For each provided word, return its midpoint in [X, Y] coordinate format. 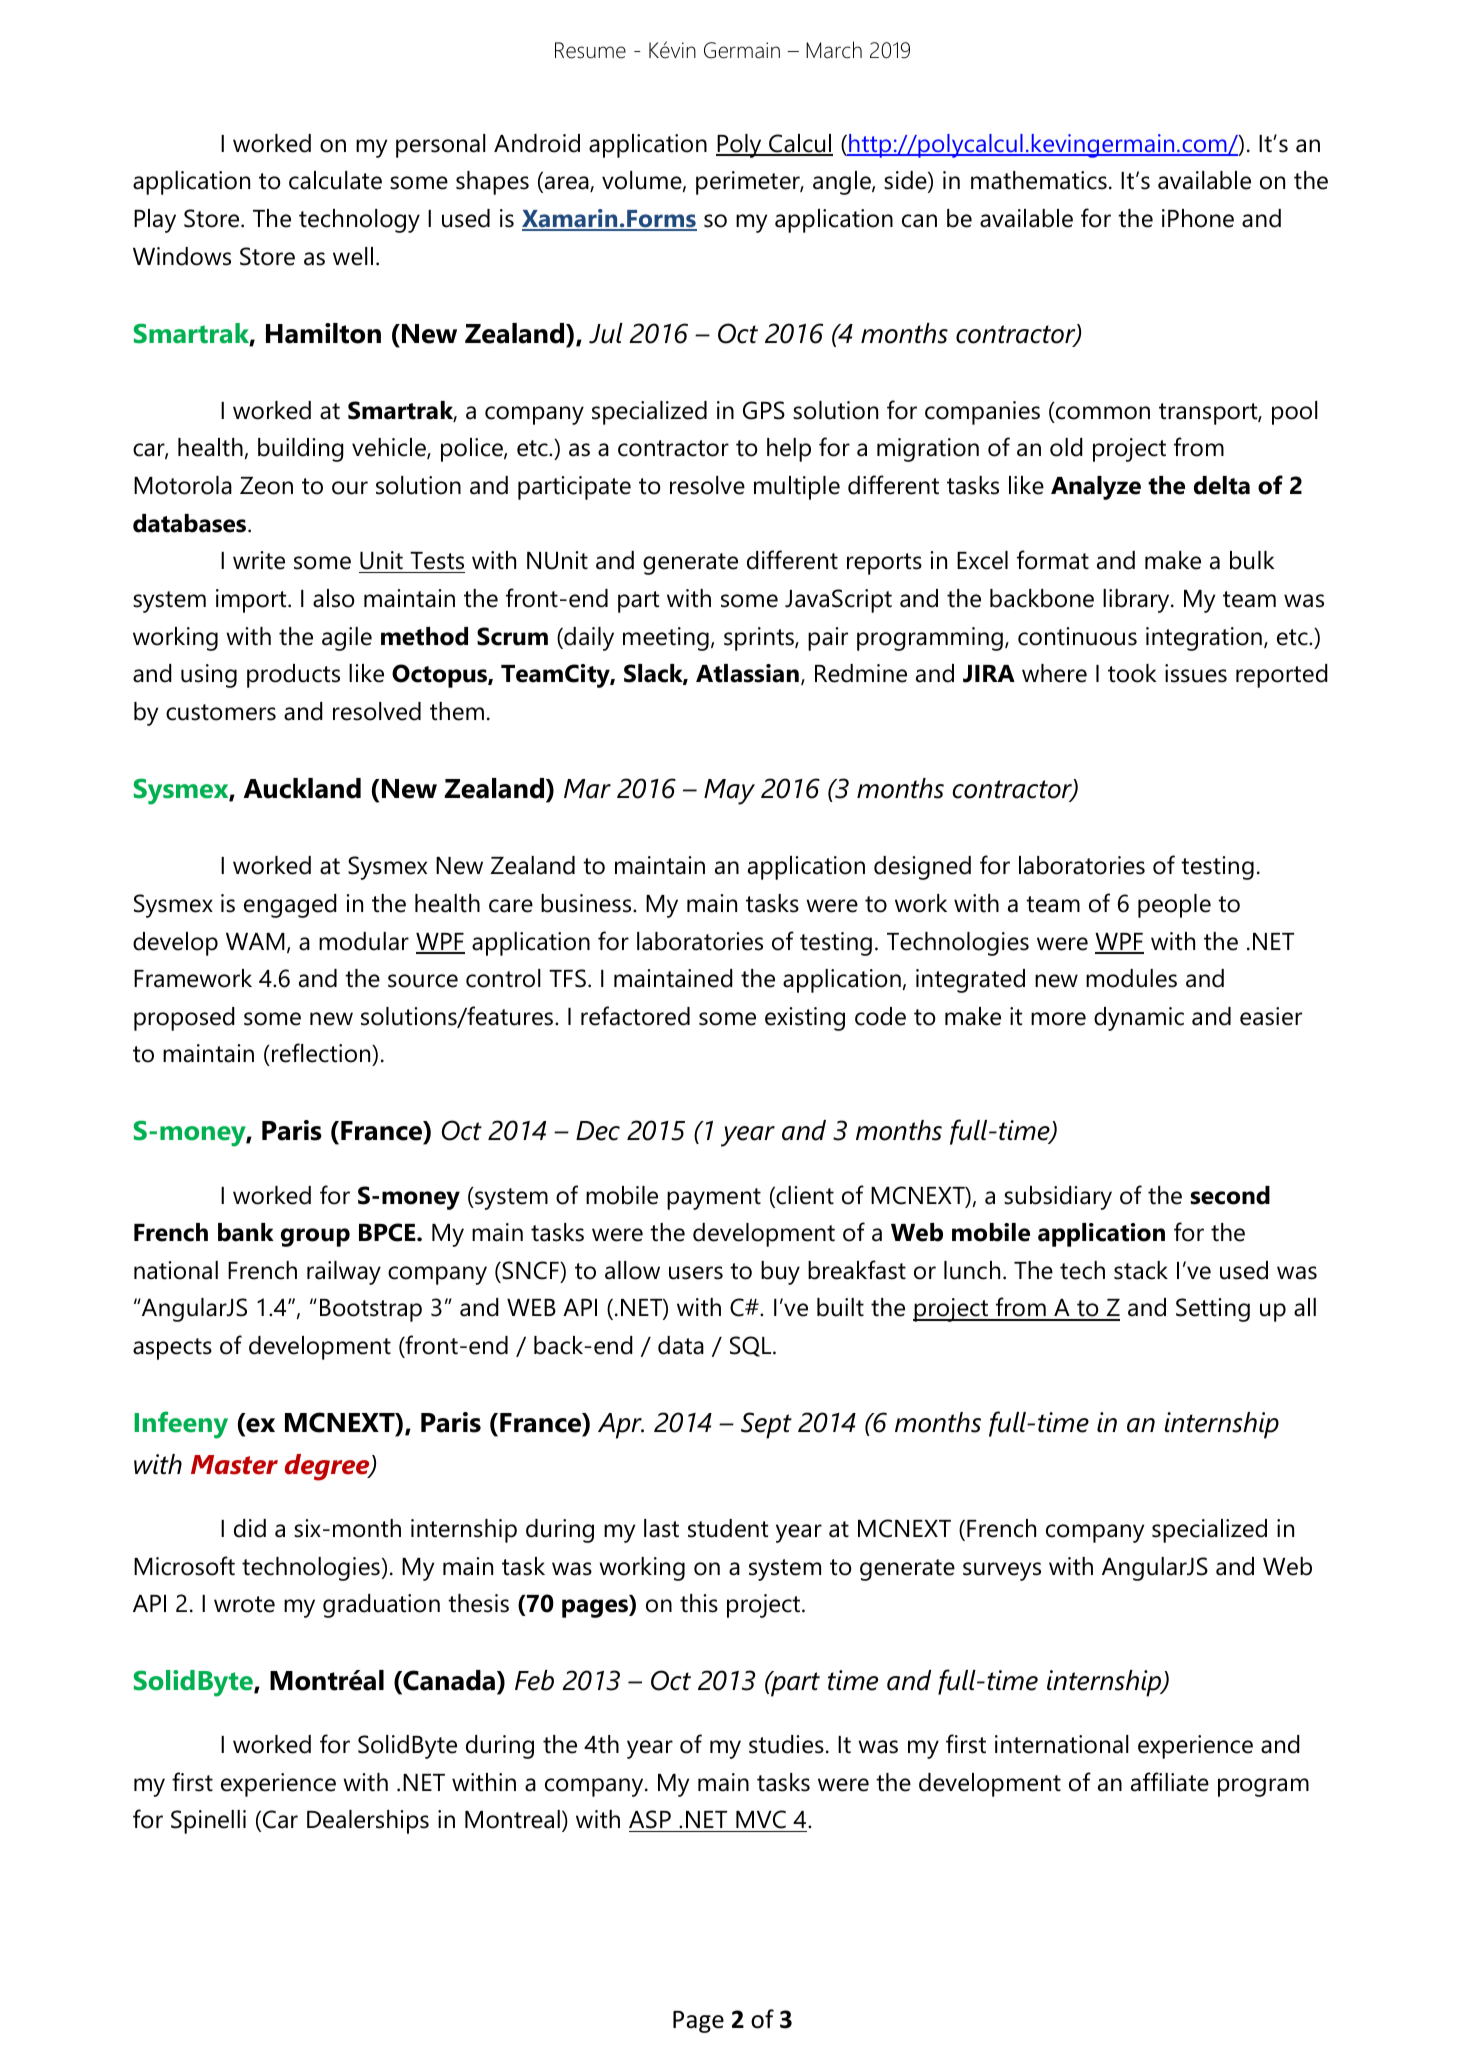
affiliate [1170, 1782]
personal [441, 146]
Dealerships [368, 1822]
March [834, 50]
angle [843, 183]
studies [786, 1744]
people [1174, 906]
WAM [255, 941]
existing [805, 1019]
